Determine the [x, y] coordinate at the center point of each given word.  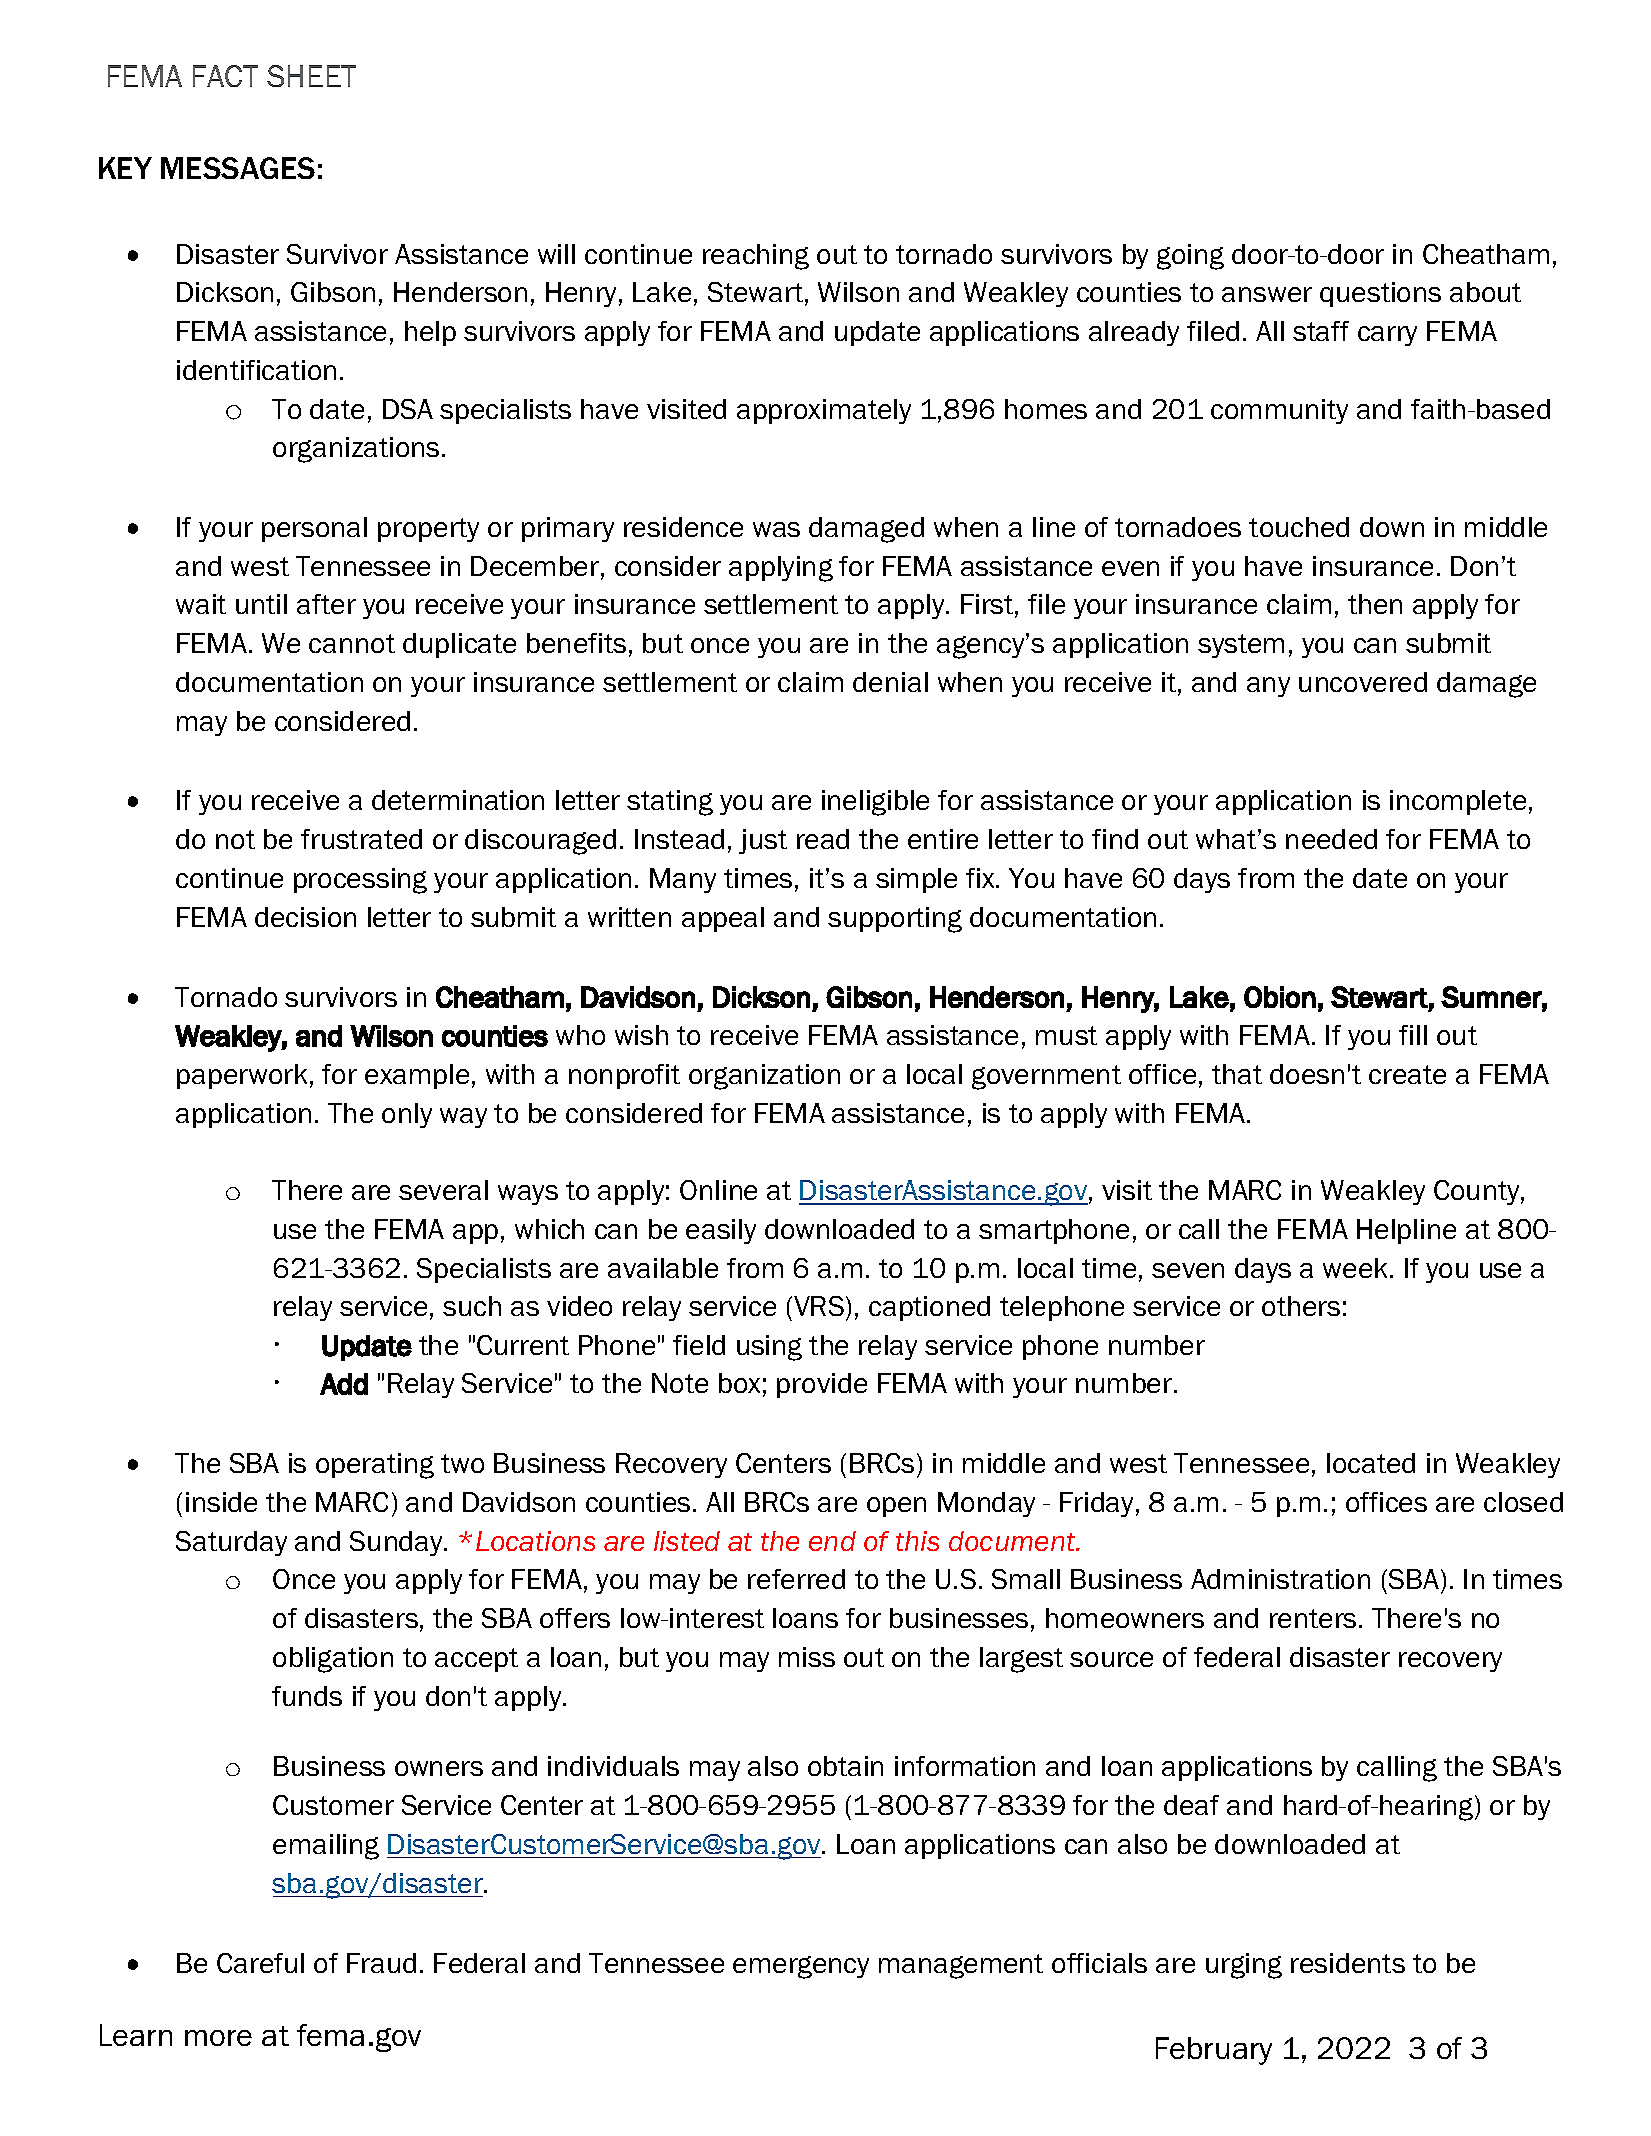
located [1371, 1463]
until [261, 604]
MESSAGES [238, 168]
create [1407, 1074]
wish [641, 1035]
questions [1380, 294]
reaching [756, 257]
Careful [260, 1963]
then [1375, 604]
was [776, 529]
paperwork [242, 1076]
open [896, 1507]
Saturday [231, 1543]
